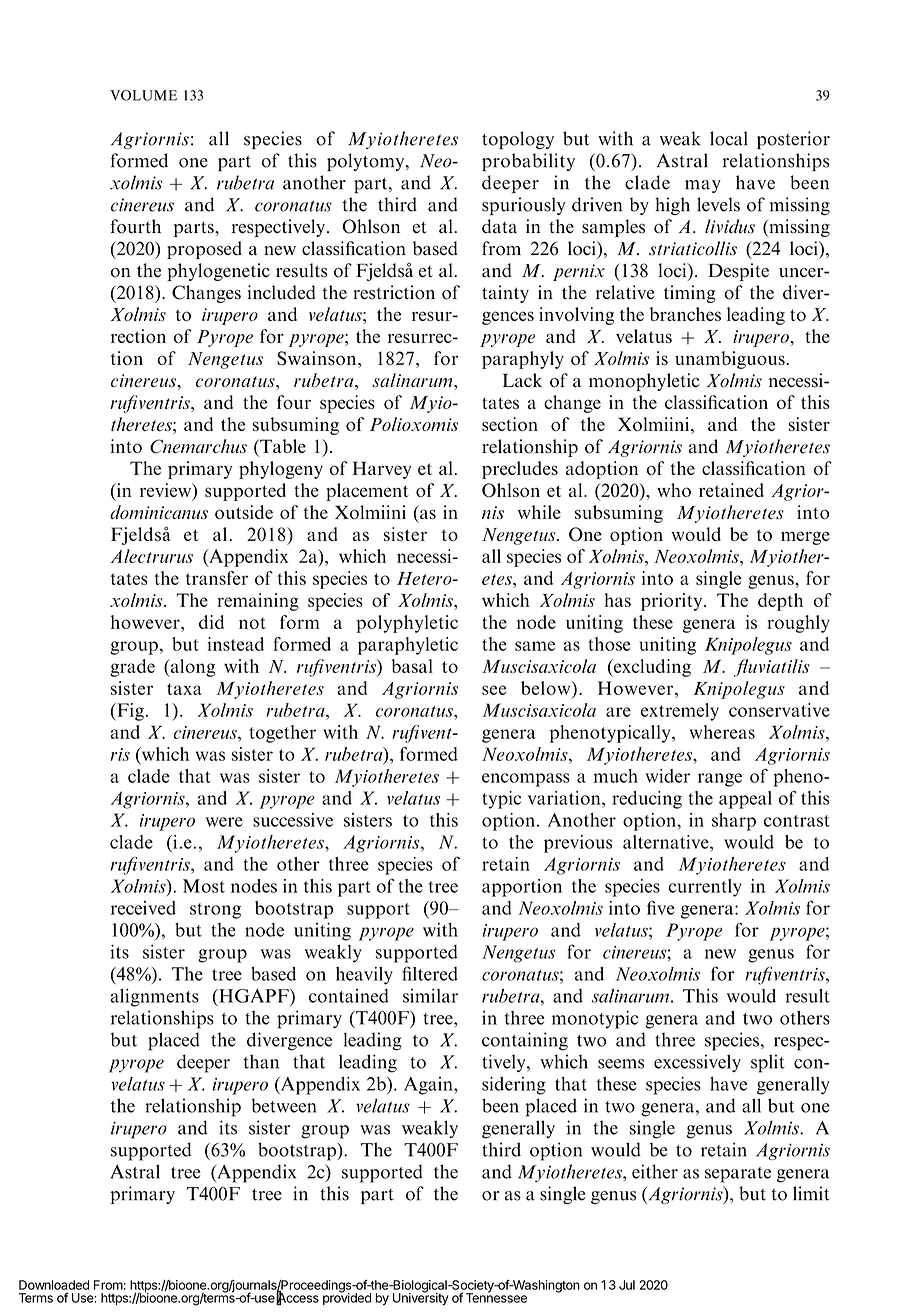  I want to click on whereas, so click(722, 732).
